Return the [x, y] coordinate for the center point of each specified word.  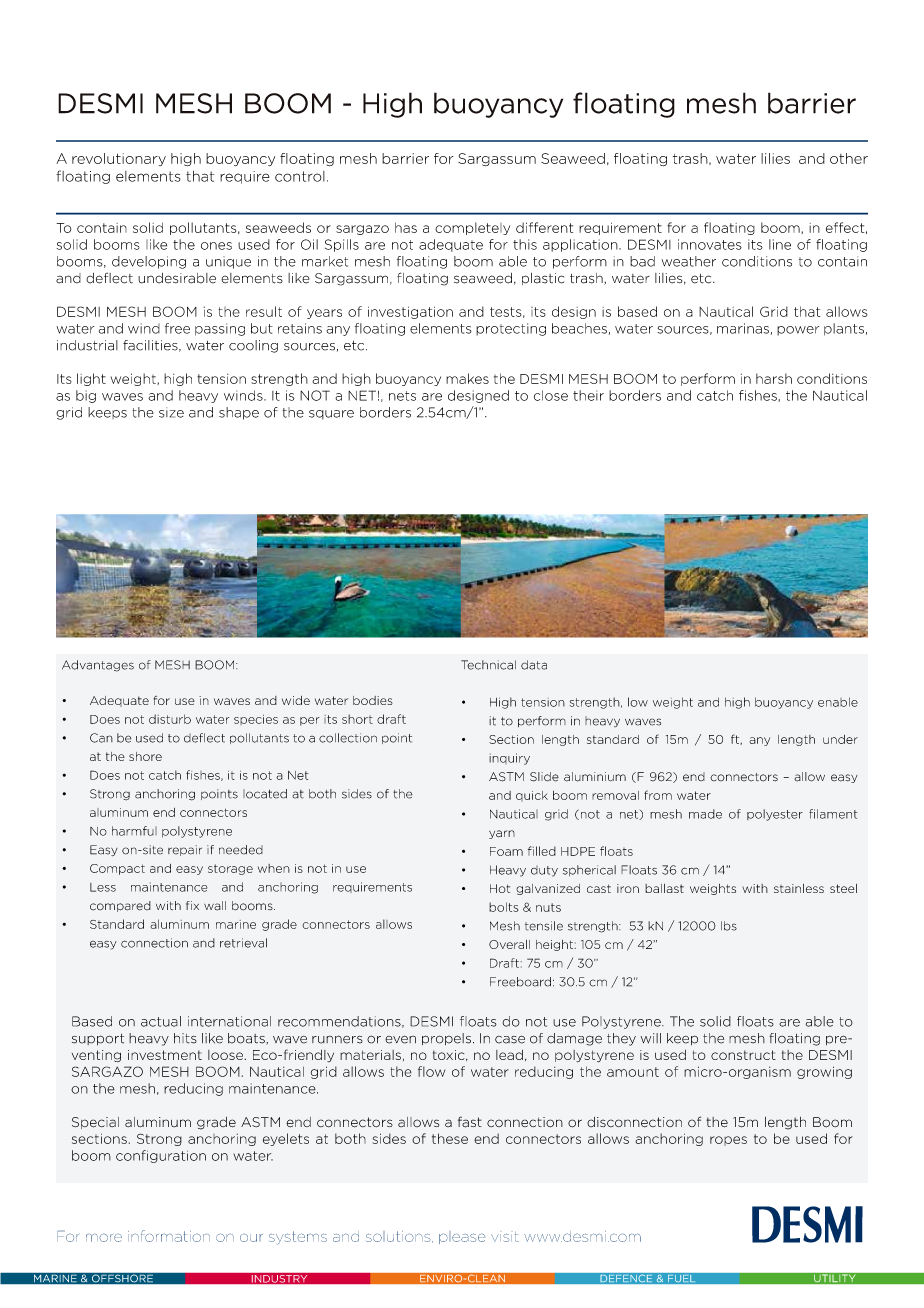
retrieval [243, 943]
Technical [488, 665]
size [171, 412]
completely [472, 228]
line [780, 244]
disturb [170, 719]
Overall [509, 944]
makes [467, 378]
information [169, 1236]
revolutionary [119, 159]
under [840, 739]
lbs [729, 926]
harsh [774, 378]
